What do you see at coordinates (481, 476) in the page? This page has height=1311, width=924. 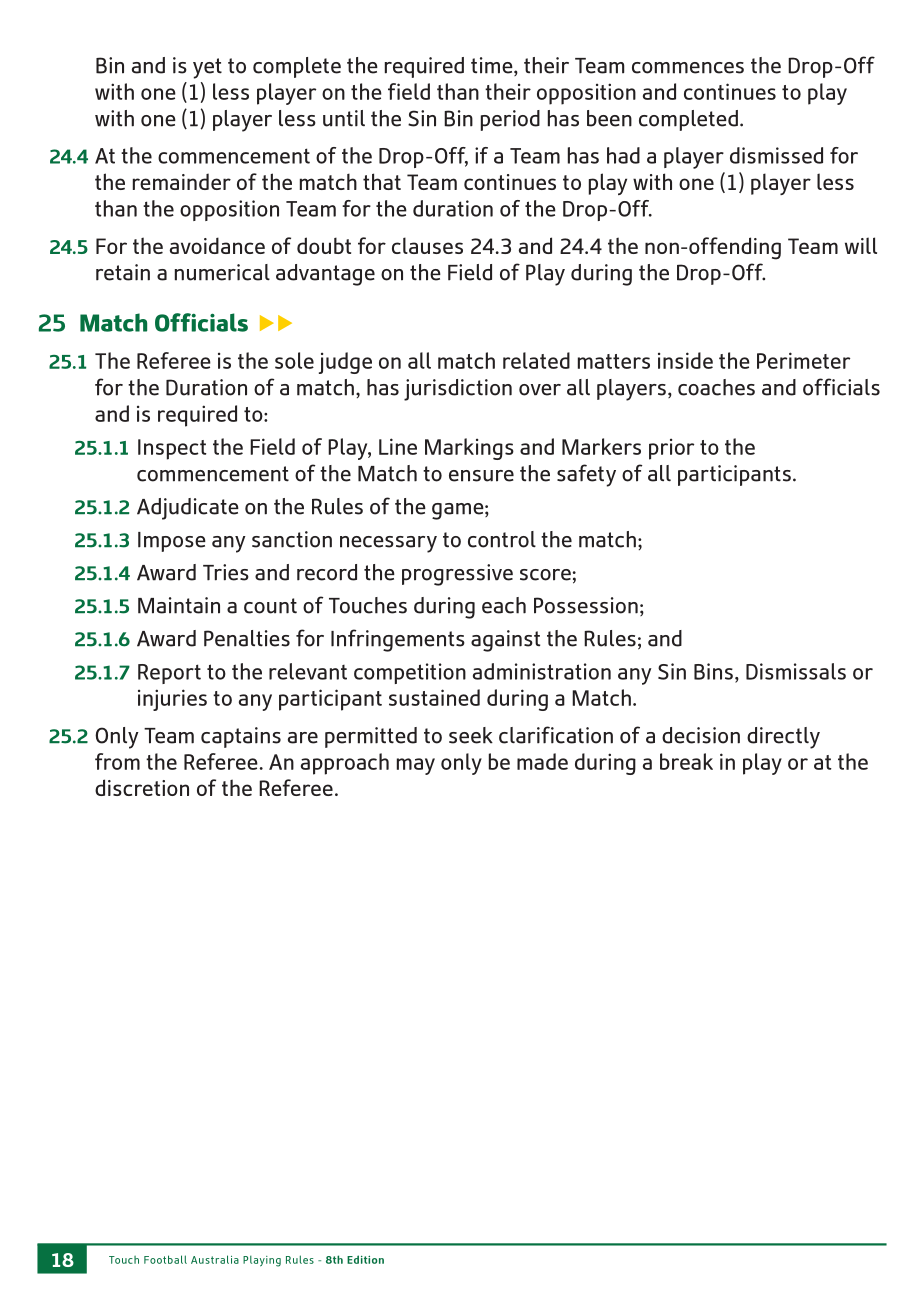 I see `ensure` at bounding box center [481, 476].
